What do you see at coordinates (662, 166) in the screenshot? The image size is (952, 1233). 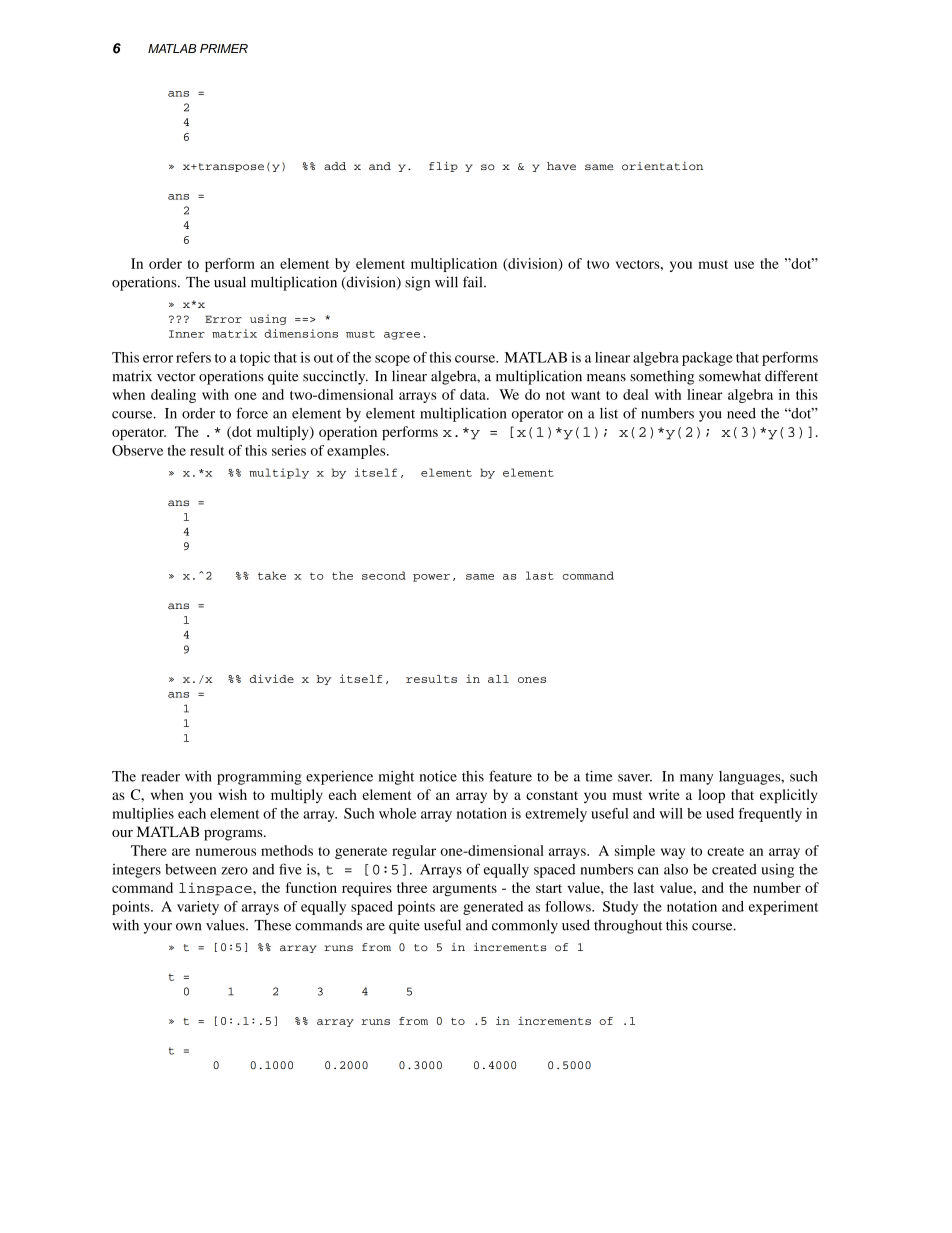 I see `orientation` at bounding box center [662, 166].
